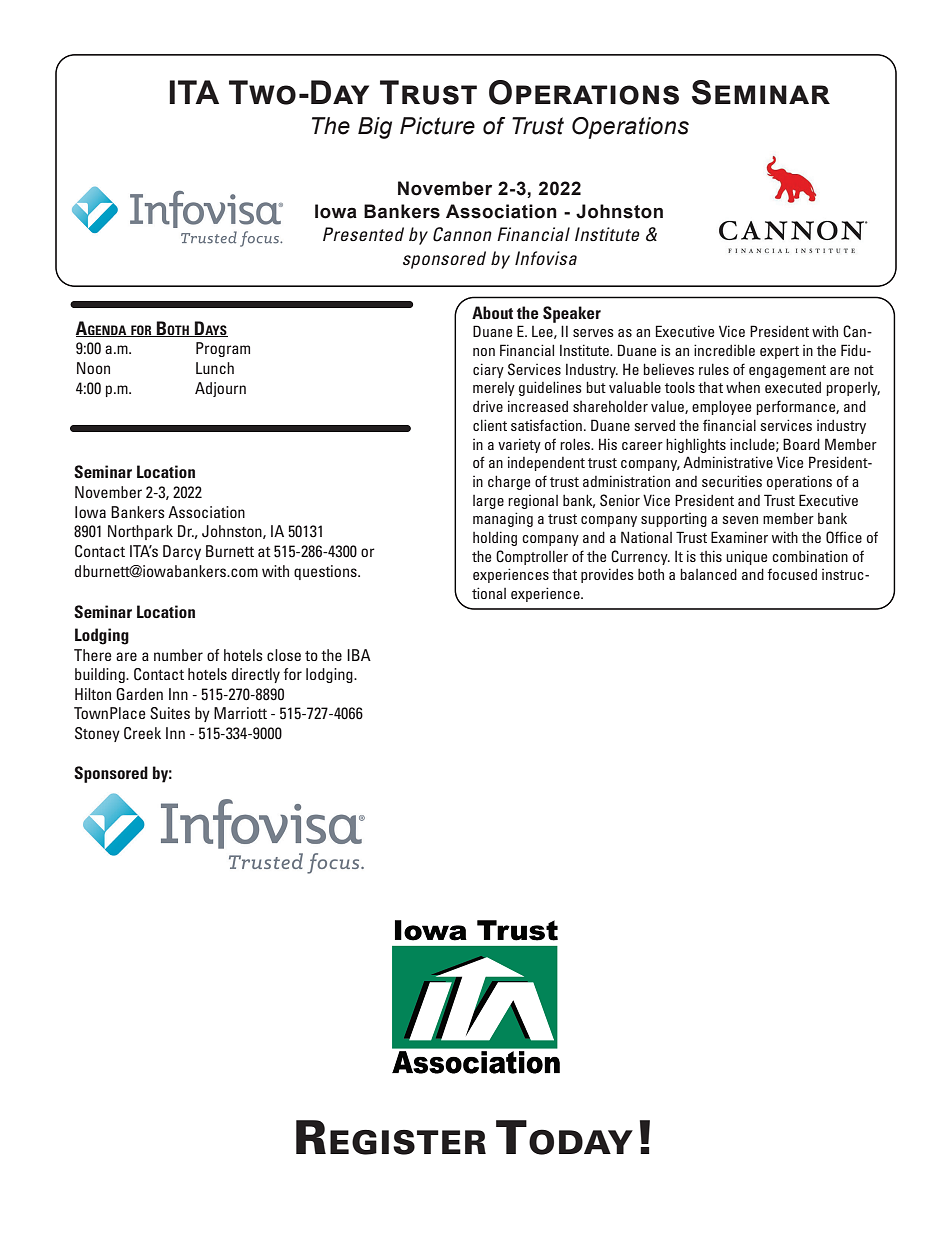 Image resolution: width=952 pixels, height=1233 pixels. What do you see at coordinates (375, 128) in the image?
I see `Big` at bounding box center [375, 128].
